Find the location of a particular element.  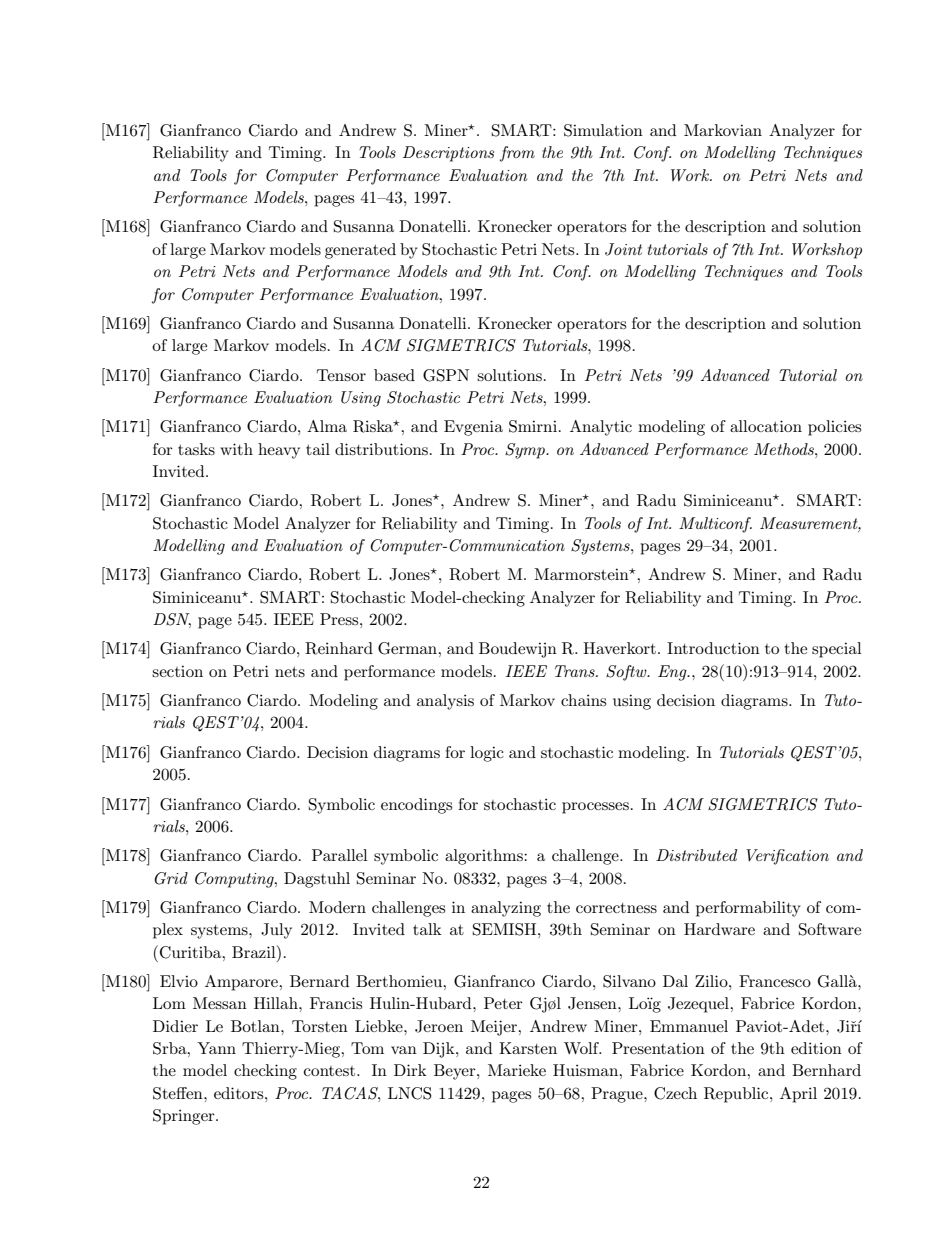

editors is located at coordinates (240, 1093).
